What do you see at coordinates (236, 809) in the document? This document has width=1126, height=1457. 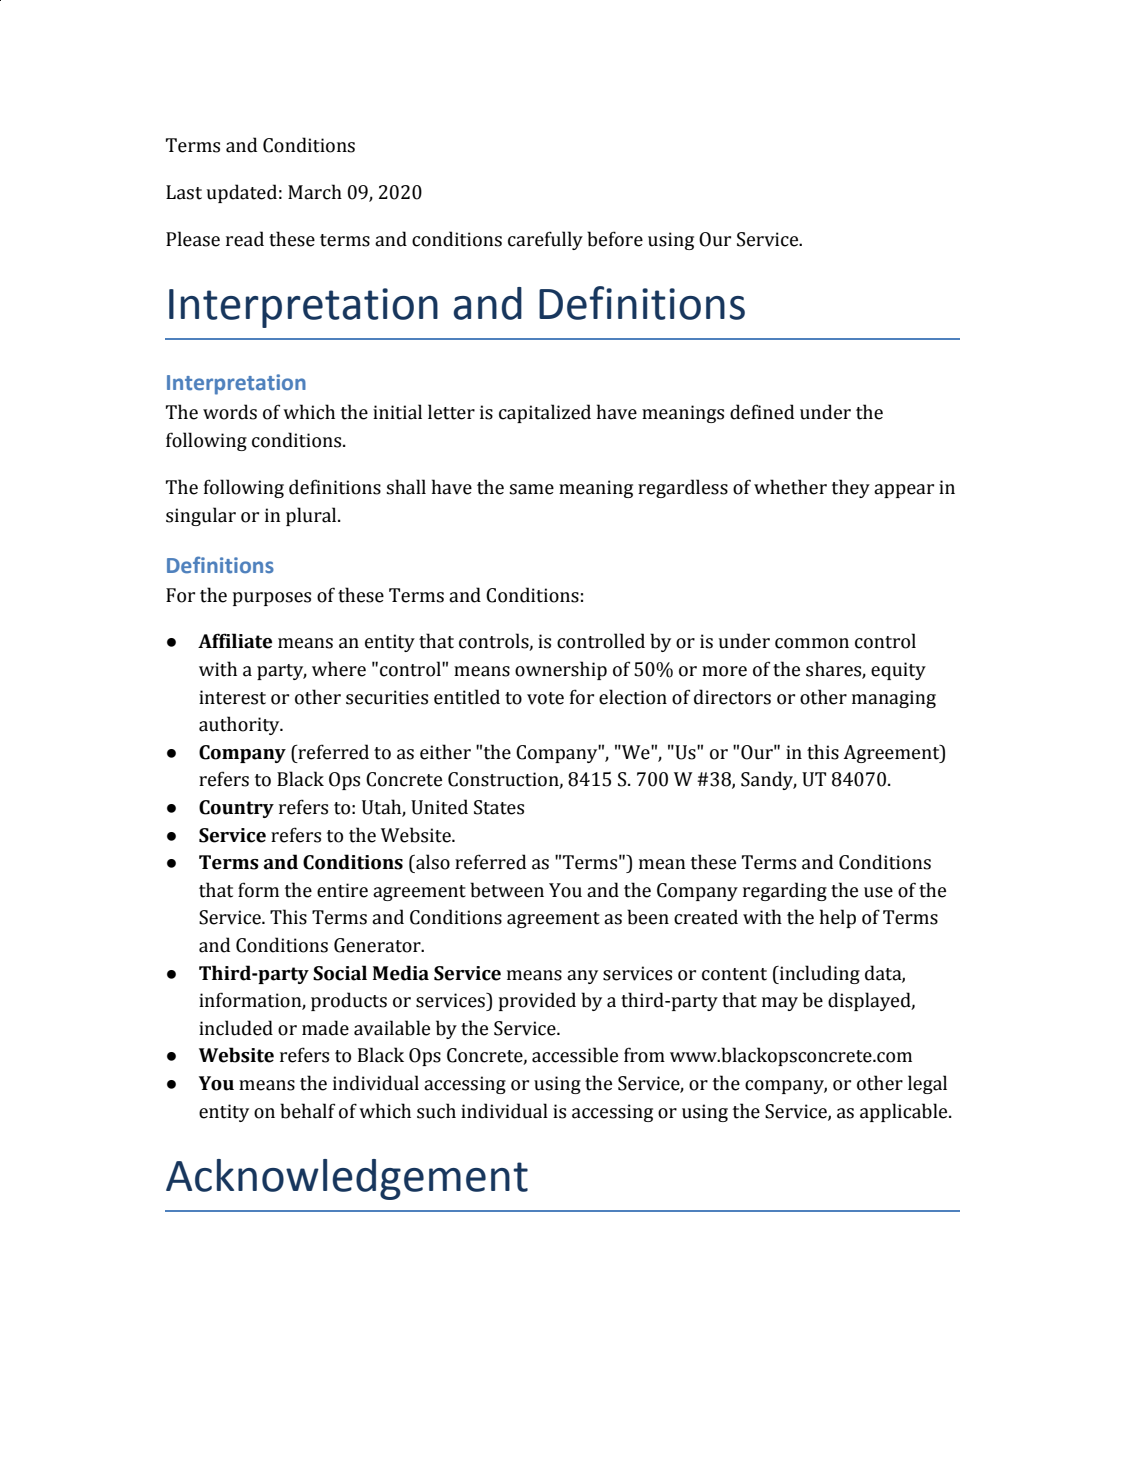 I see `Country` at bounding box center [236, 809].
